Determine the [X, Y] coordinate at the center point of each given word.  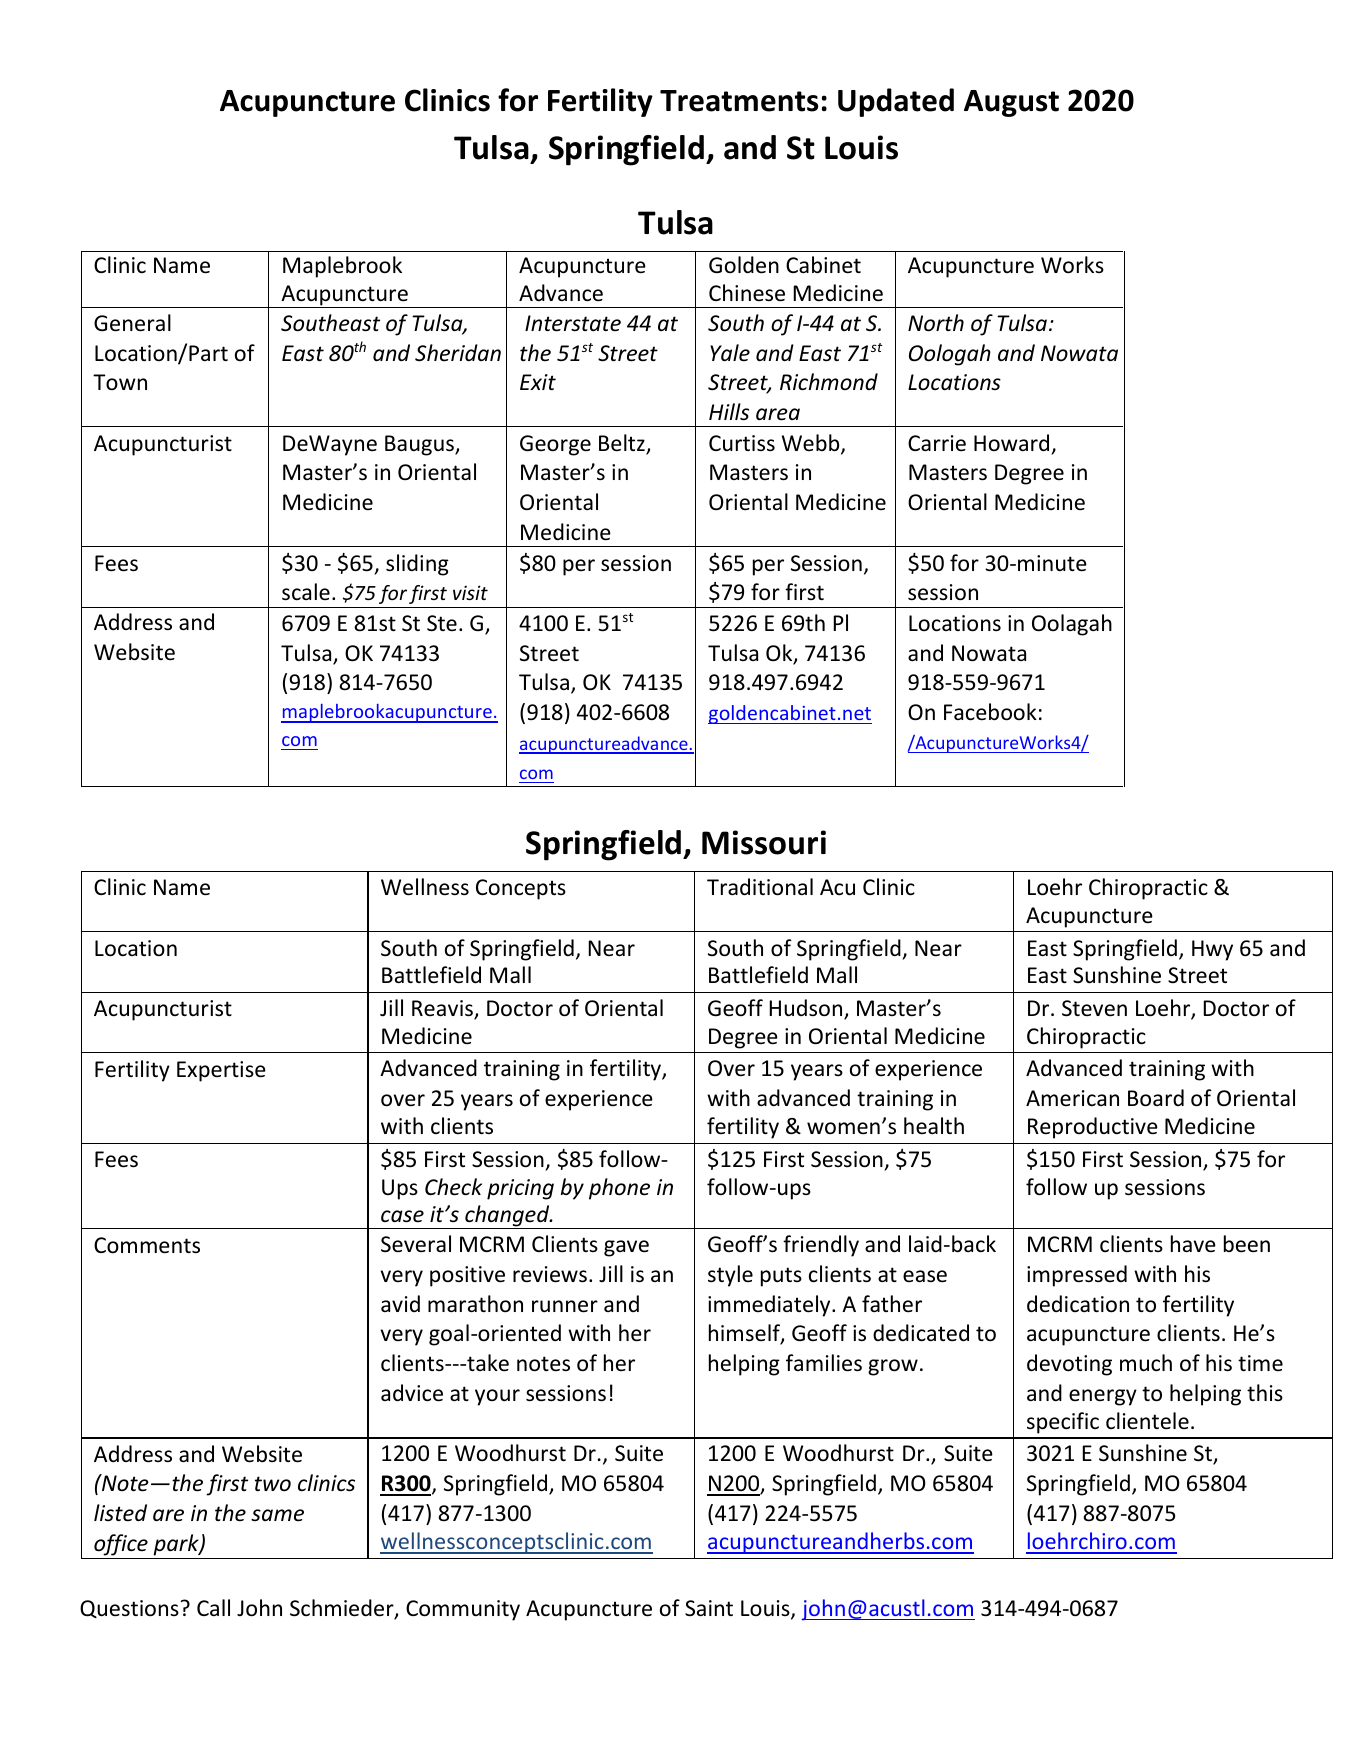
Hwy [1212, 950]
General [132, 323]
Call [213, 1607]
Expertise [221, 1071]
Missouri [764, 842]
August [1011, 103]
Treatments [739, 101]
